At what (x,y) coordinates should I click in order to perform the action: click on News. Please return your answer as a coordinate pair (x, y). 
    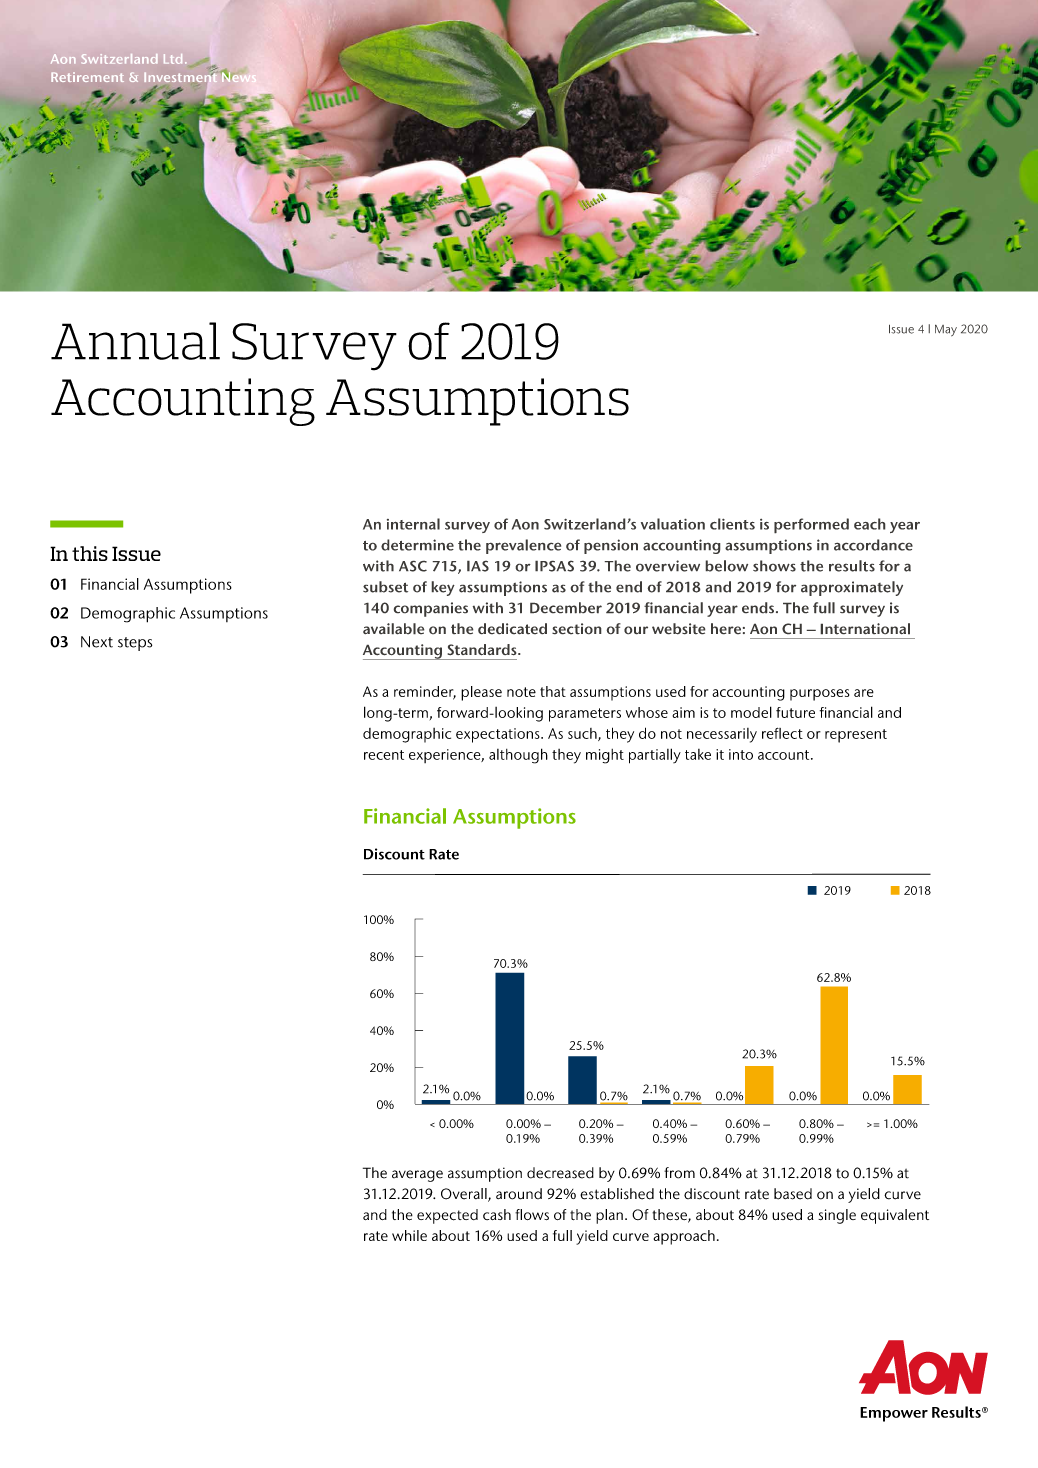
    Looking at the image, I should click on (238, 76).
